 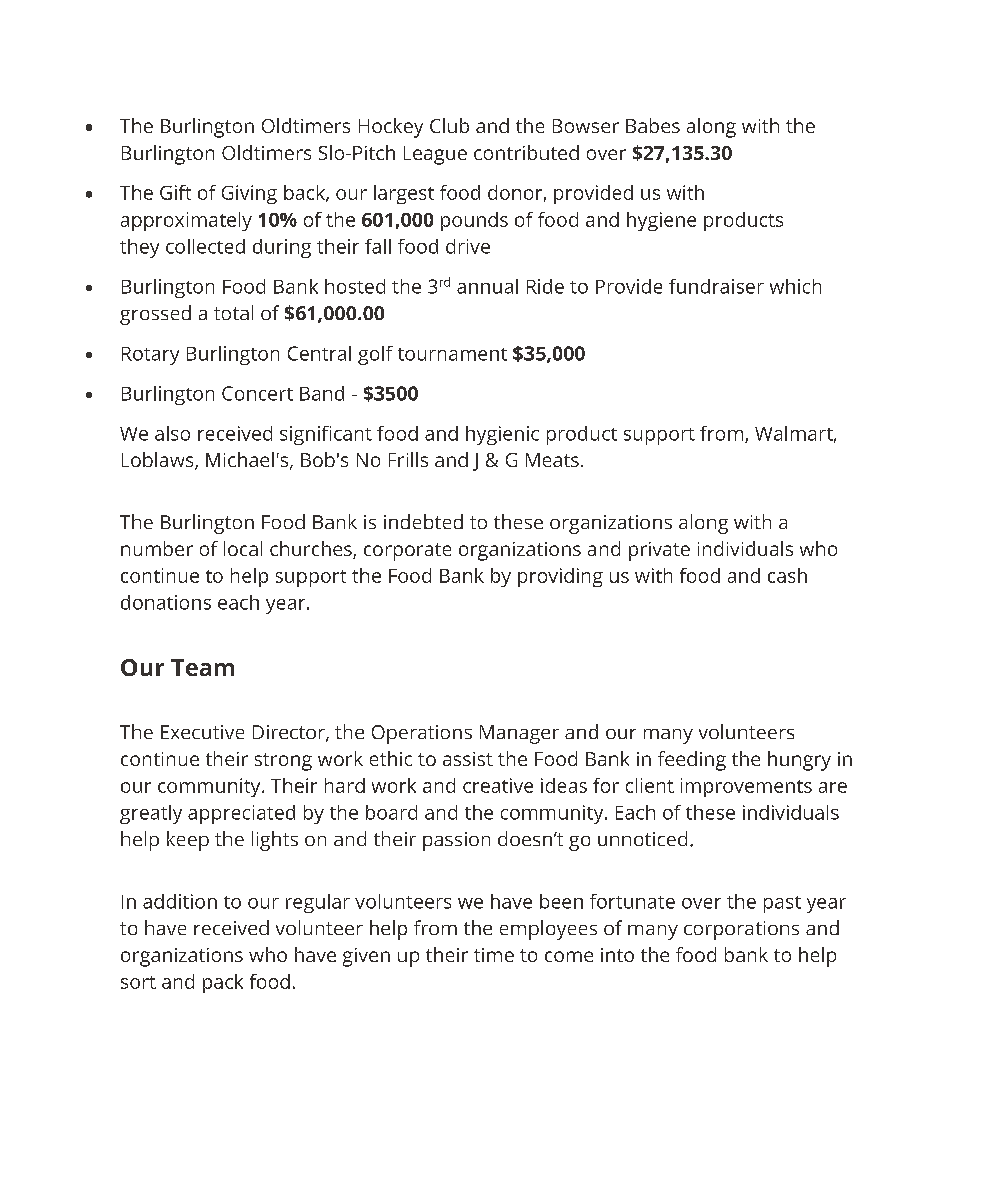 What do you see at coordinates (243, 548) in the document?
I see `local` at bounding box center [243, 548].
